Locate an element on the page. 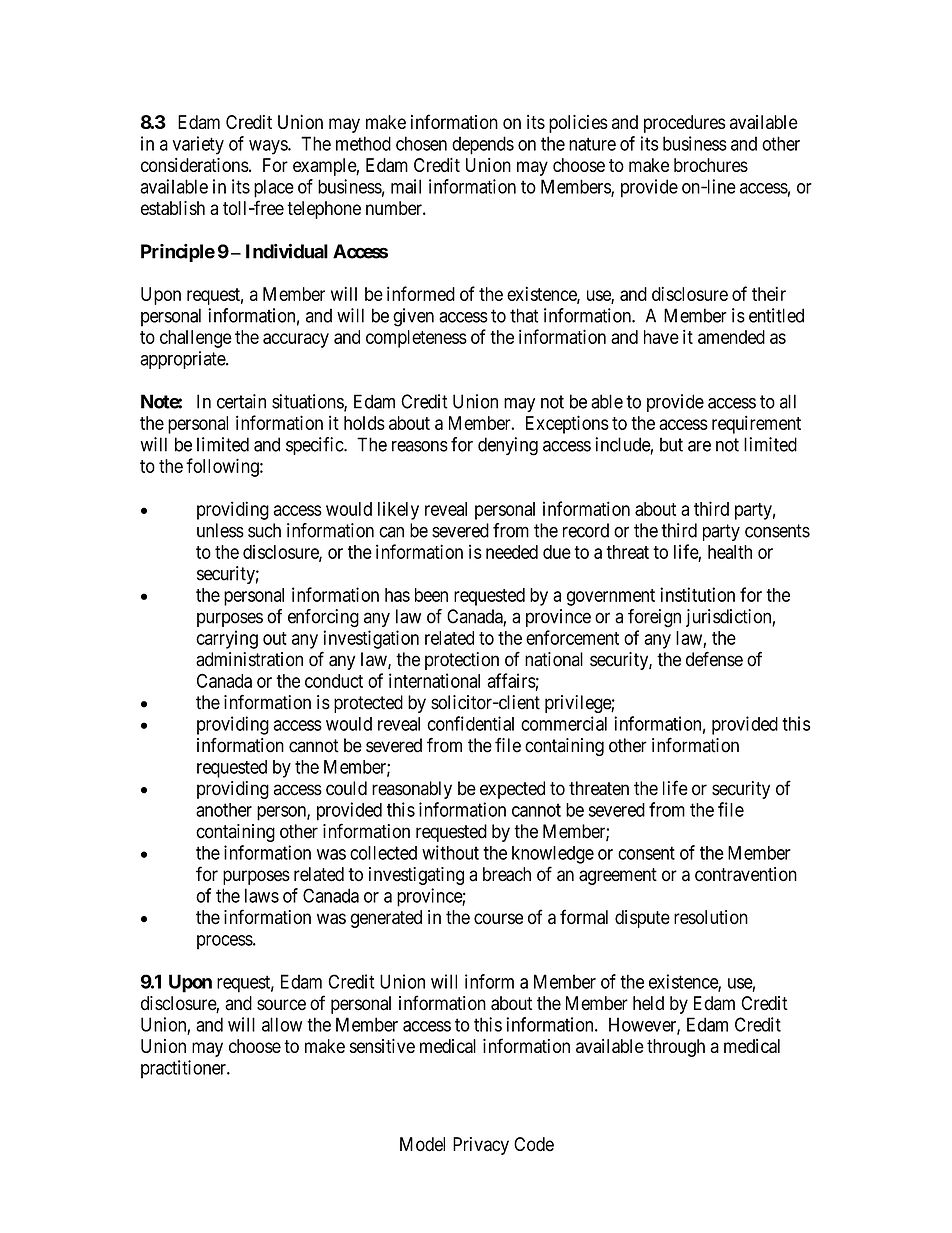  expected is located at coordinates (512, 790).
